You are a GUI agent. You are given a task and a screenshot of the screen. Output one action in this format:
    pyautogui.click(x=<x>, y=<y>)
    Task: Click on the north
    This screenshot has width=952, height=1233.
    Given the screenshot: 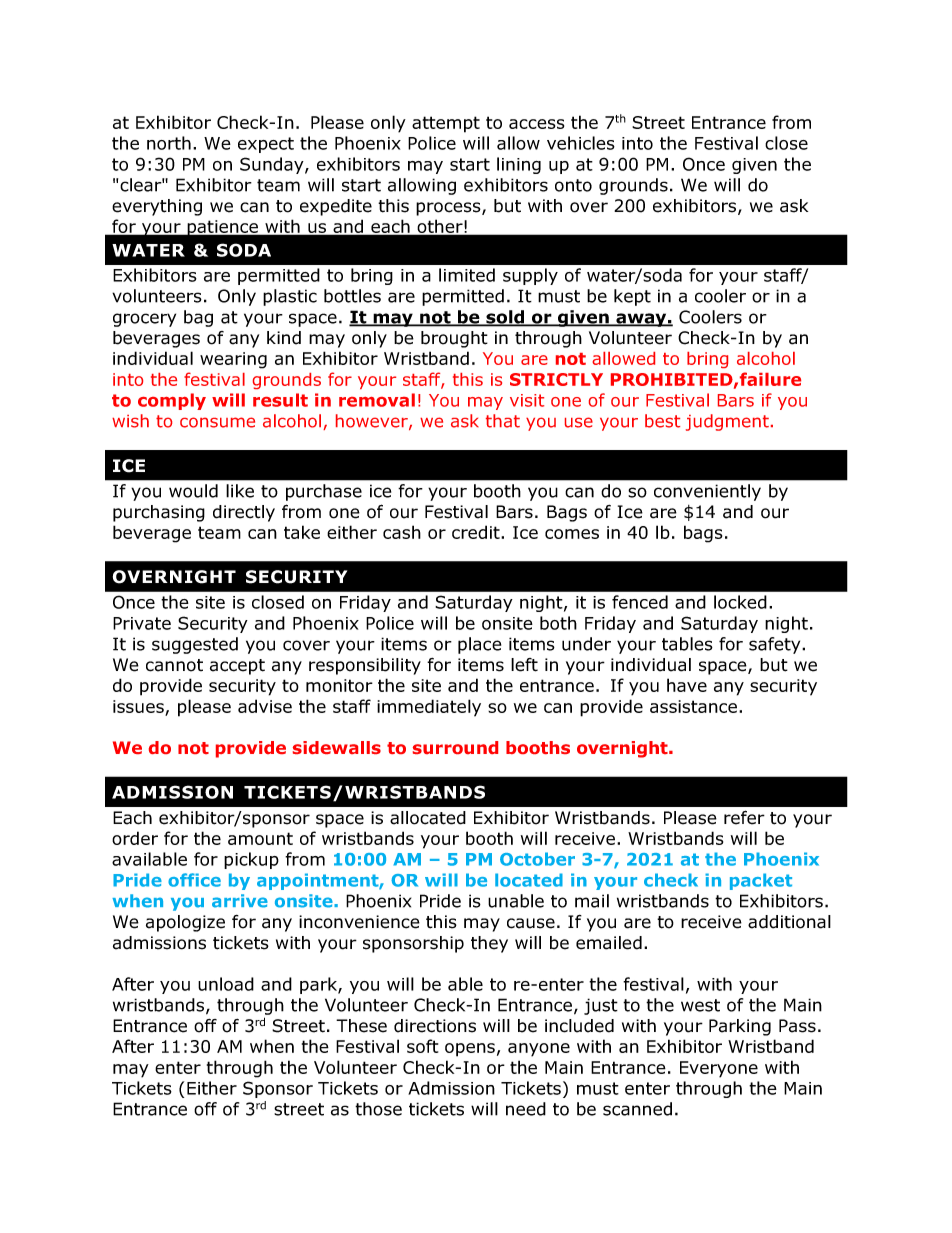 What is the action you would take?
    pyautogui.click(x=169, y=143)
